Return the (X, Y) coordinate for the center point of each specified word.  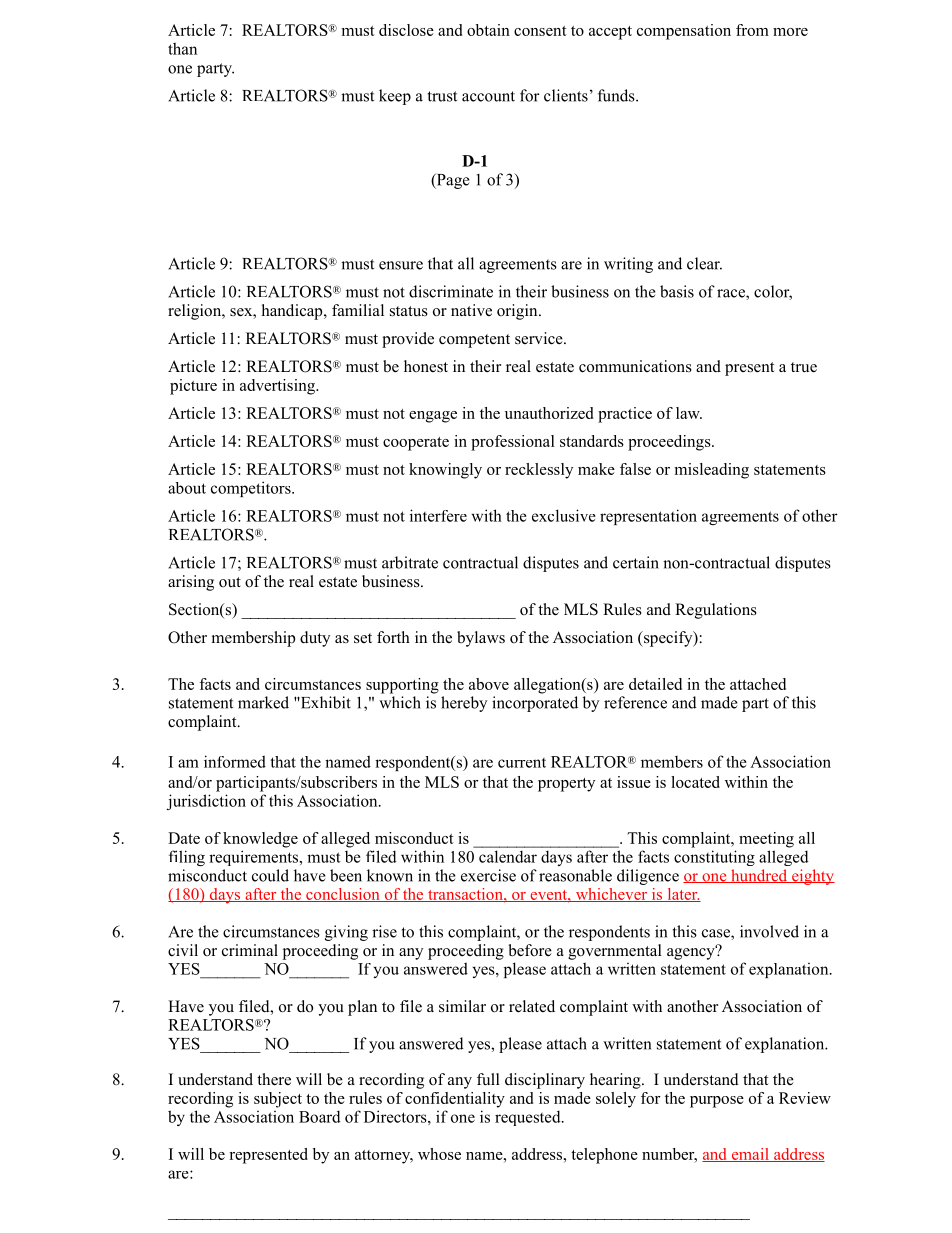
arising (191, 583)
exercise (488, 875)
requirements (255, 858)
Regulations (716, 611)
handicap (293, 312)
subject (278, 1100)
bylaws (481, 639)
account (488, 96)
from (752, 30)
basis (677, 291)
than (182, 48)
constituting (714, 858)
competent (474, 341)
